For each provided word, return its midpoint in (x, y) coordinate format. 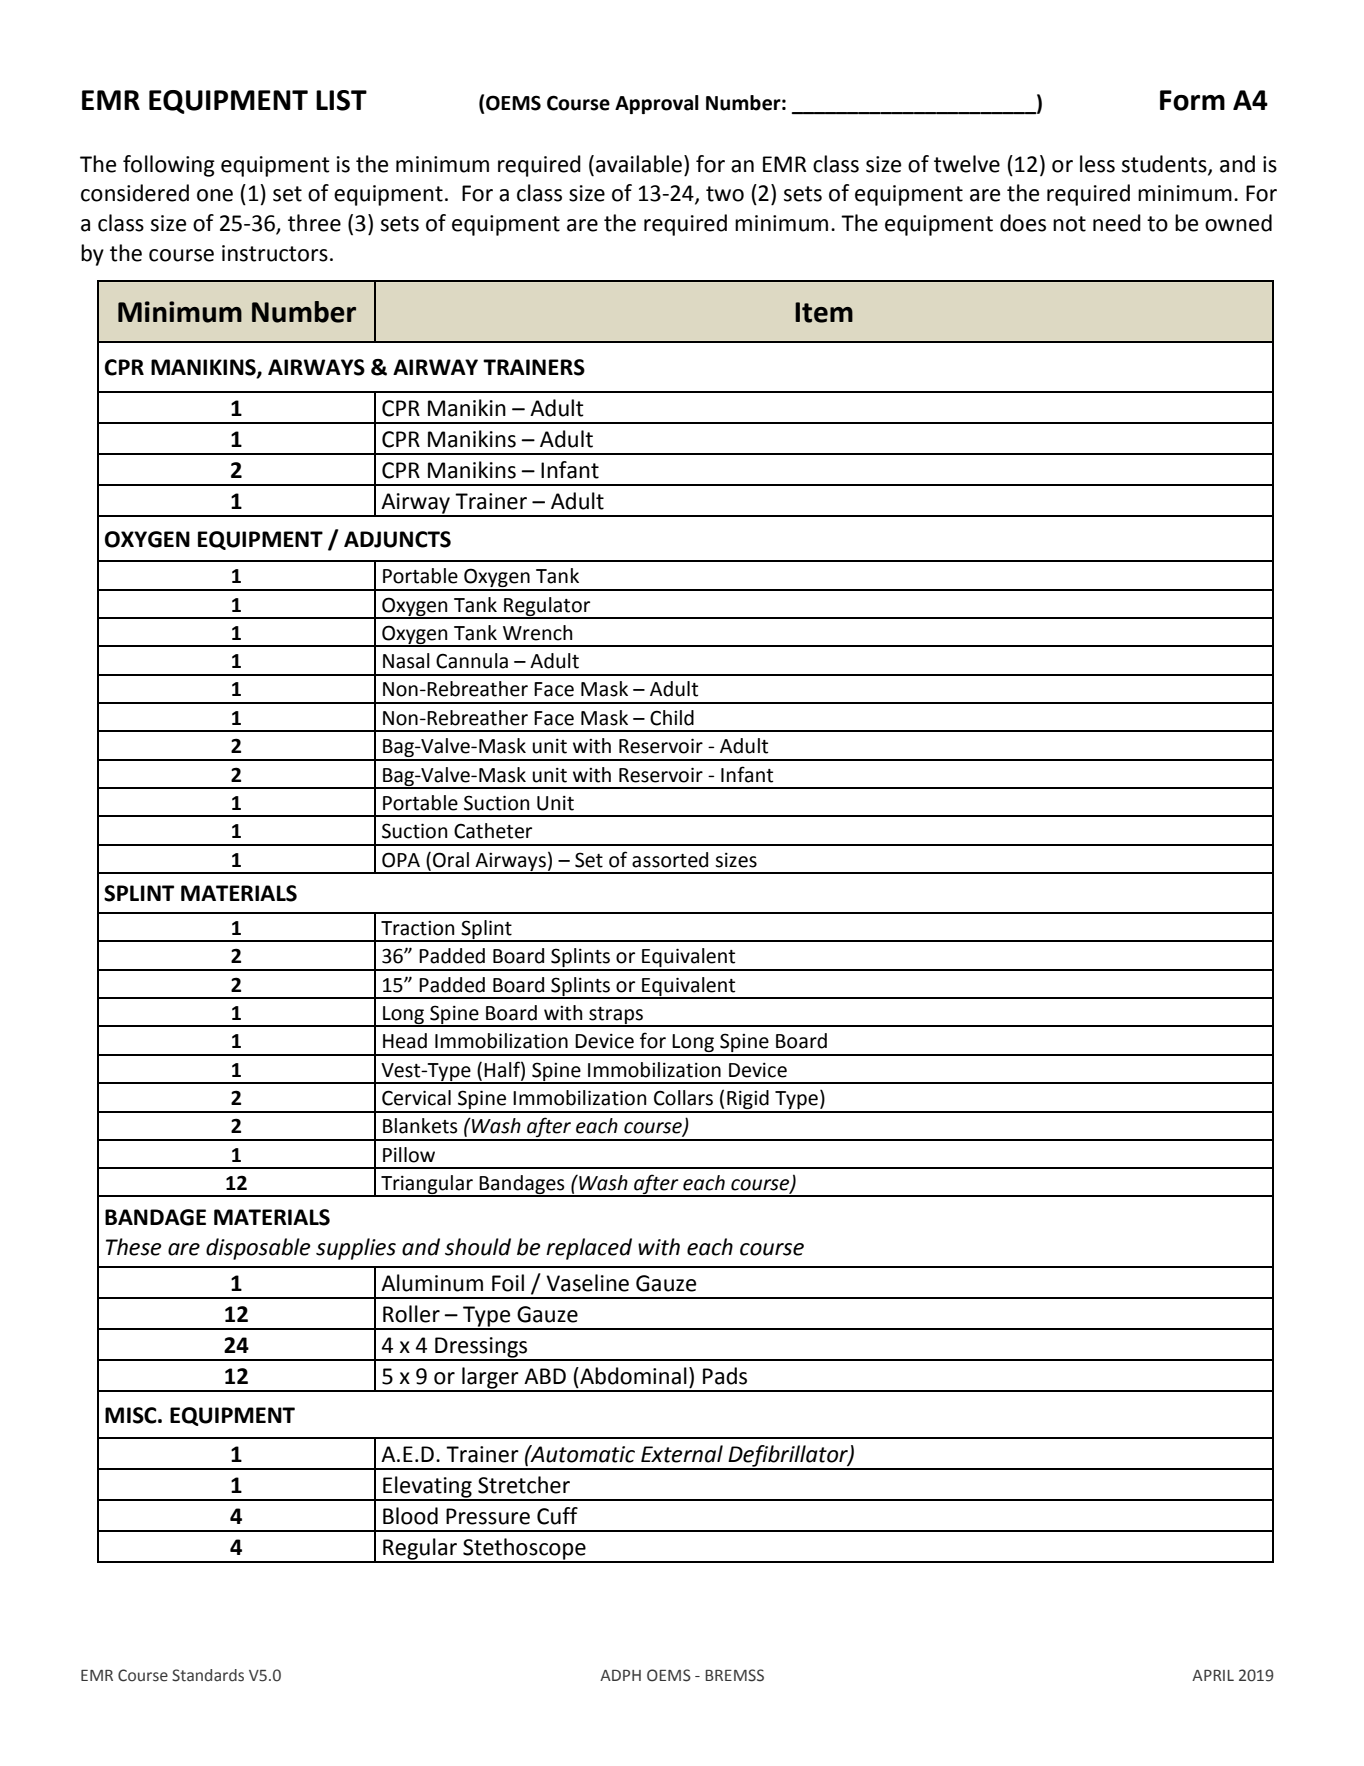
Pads (725, 1376)
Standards (208, 1675)
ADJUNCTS (397, 539)
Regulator (547, 607)
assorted (670, 860)
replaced (589, 1249)
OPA (401, 860)
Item (824, 312)
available (639, 164)
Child (672, 718)
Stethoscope (524, 1550)
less (1097, 164)
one (215, 195)
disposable (258, 1249)
